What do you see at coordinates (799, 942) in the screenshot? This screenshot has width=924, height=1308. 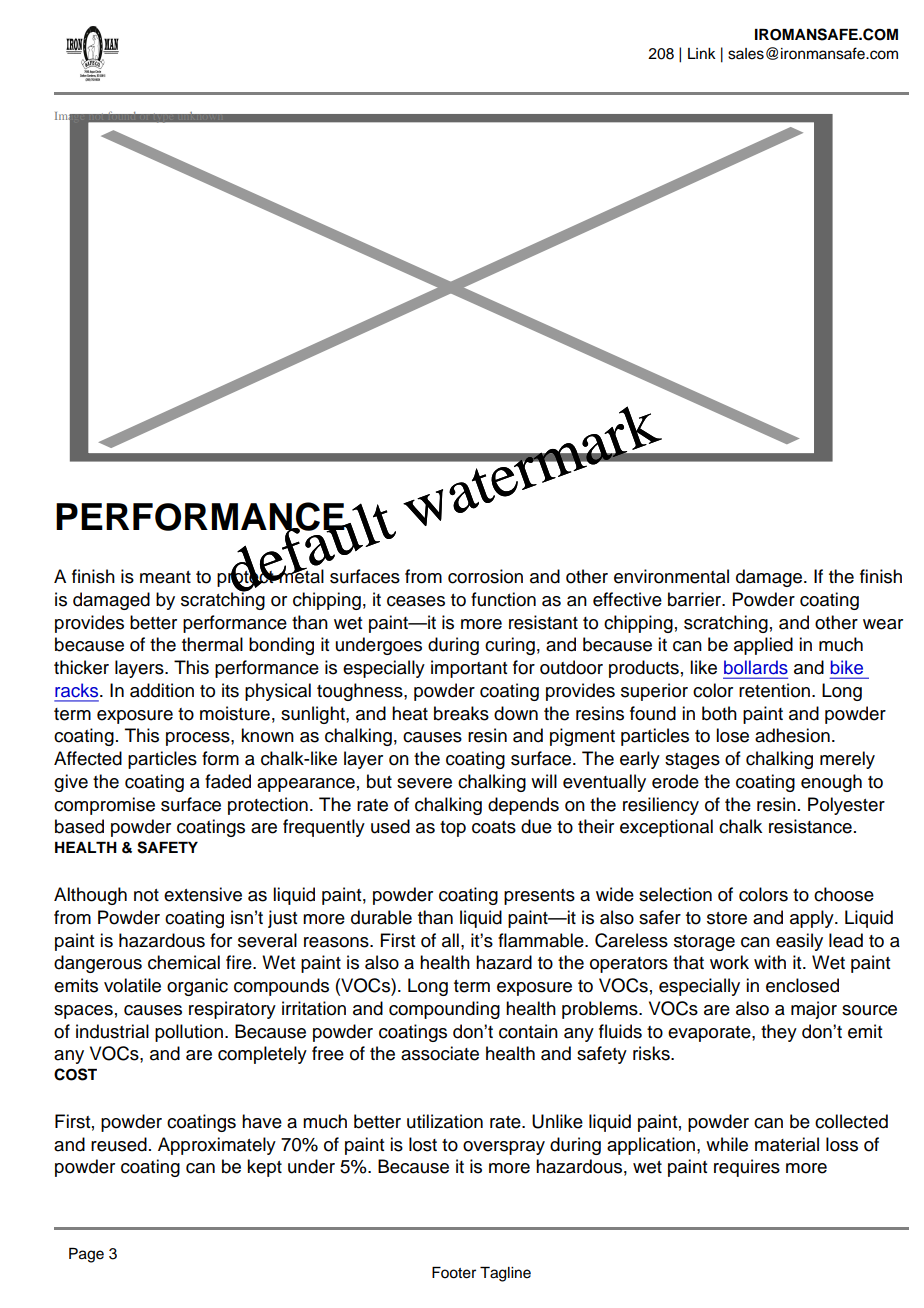 I see `easily` at bounding box center [799, 942].
